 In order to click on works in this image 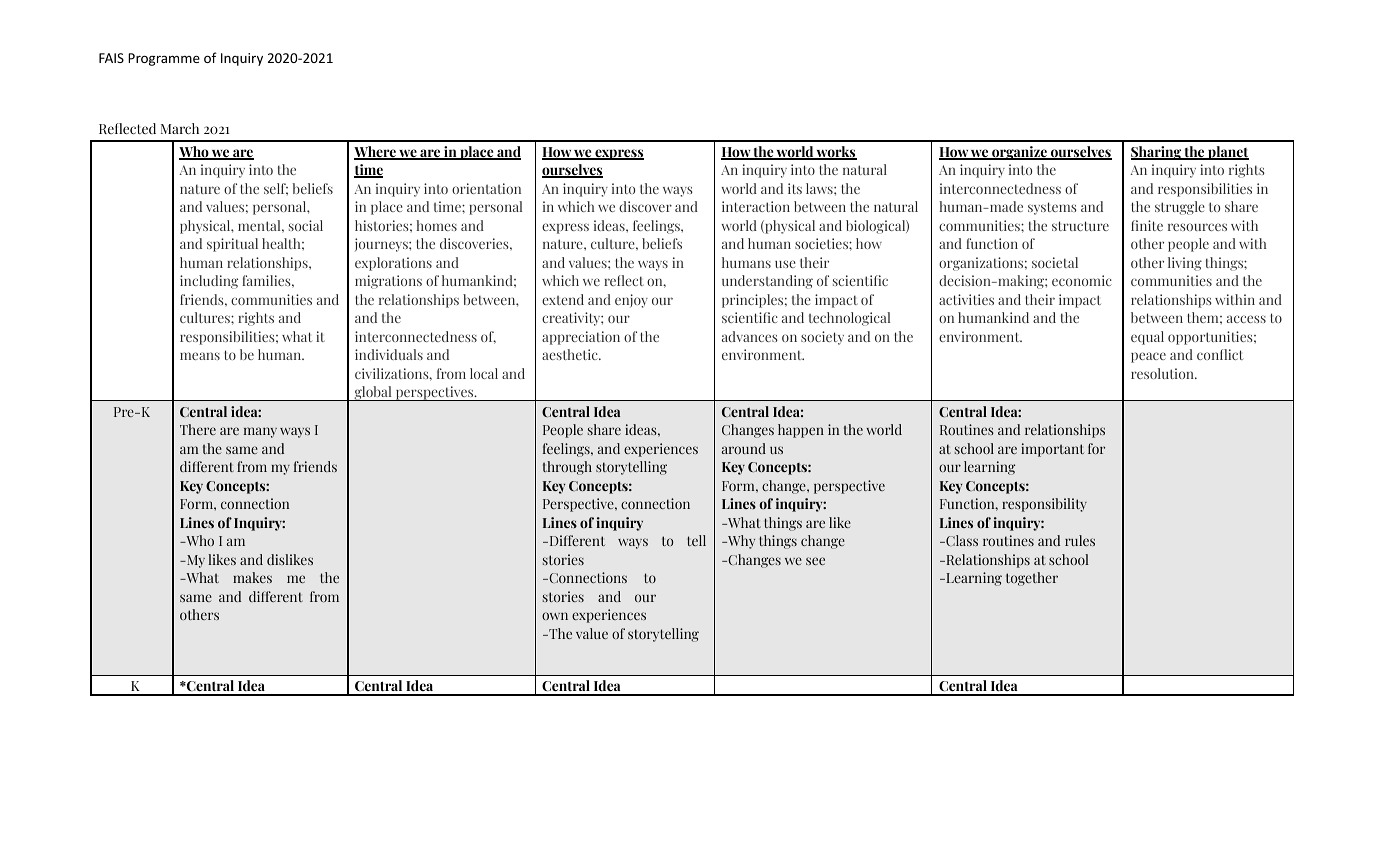, I will do `click(836, 153)`.
